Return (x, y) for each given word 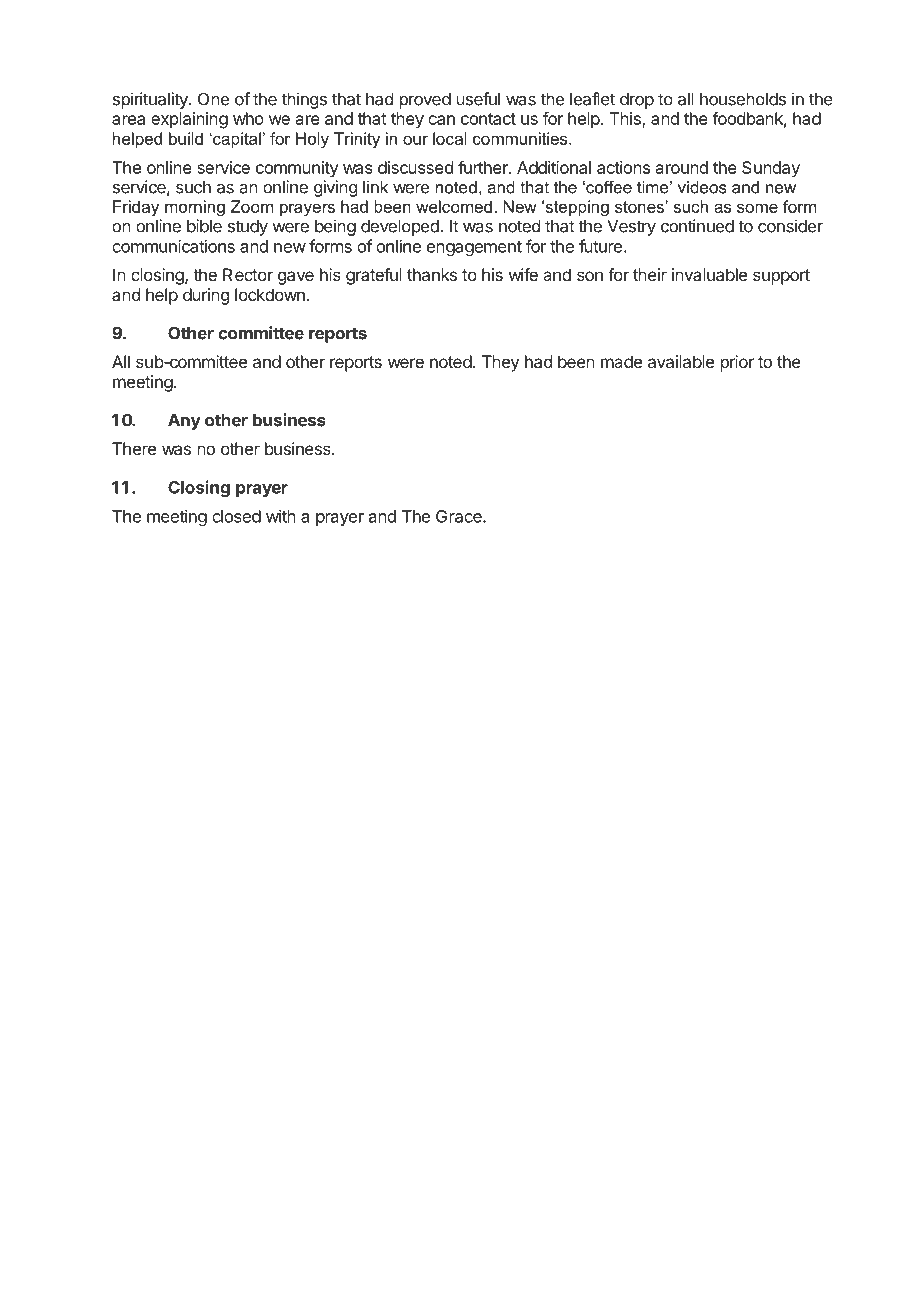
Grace (460, 516)
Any (184, 422)
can (441, 120)
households (743, 99)
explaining (189, 120)
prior (737, 363)
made (621, 361)
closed (236, 516)
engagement (474, 248)
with (281, 516)
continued (697, 226)
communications (173, 246)
